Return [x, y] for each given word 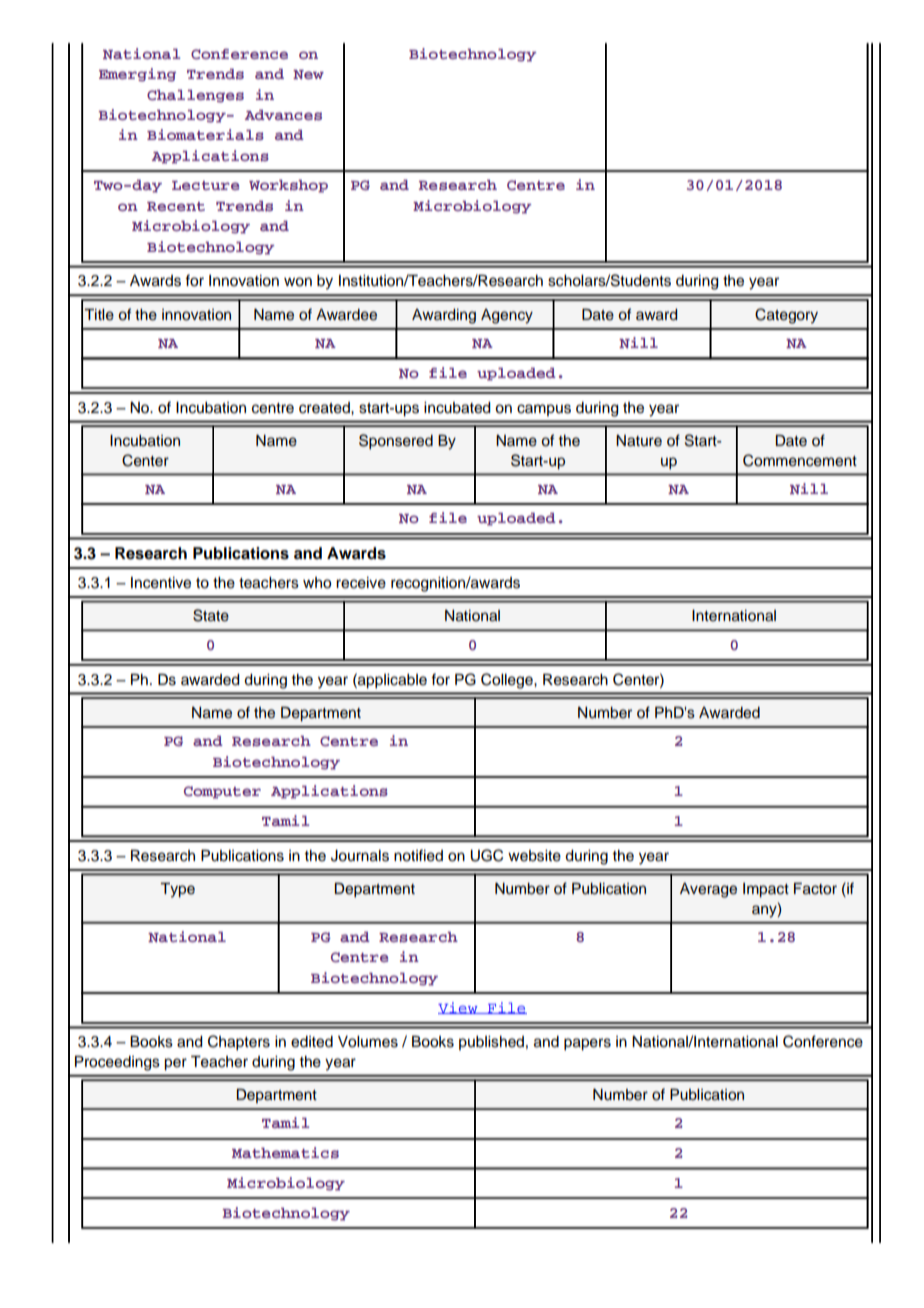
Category [786, 316]
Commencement [800, 460]
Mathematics [285, 1152]
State [211, 615]
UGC [486, 855]
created [325, 408]
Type [177, 890]
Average [708, 890]
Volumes [368, 1042]
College [508, 681]
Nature [639, 441]
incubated [457, 408]
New [308, 74]
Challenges [195, 96]
